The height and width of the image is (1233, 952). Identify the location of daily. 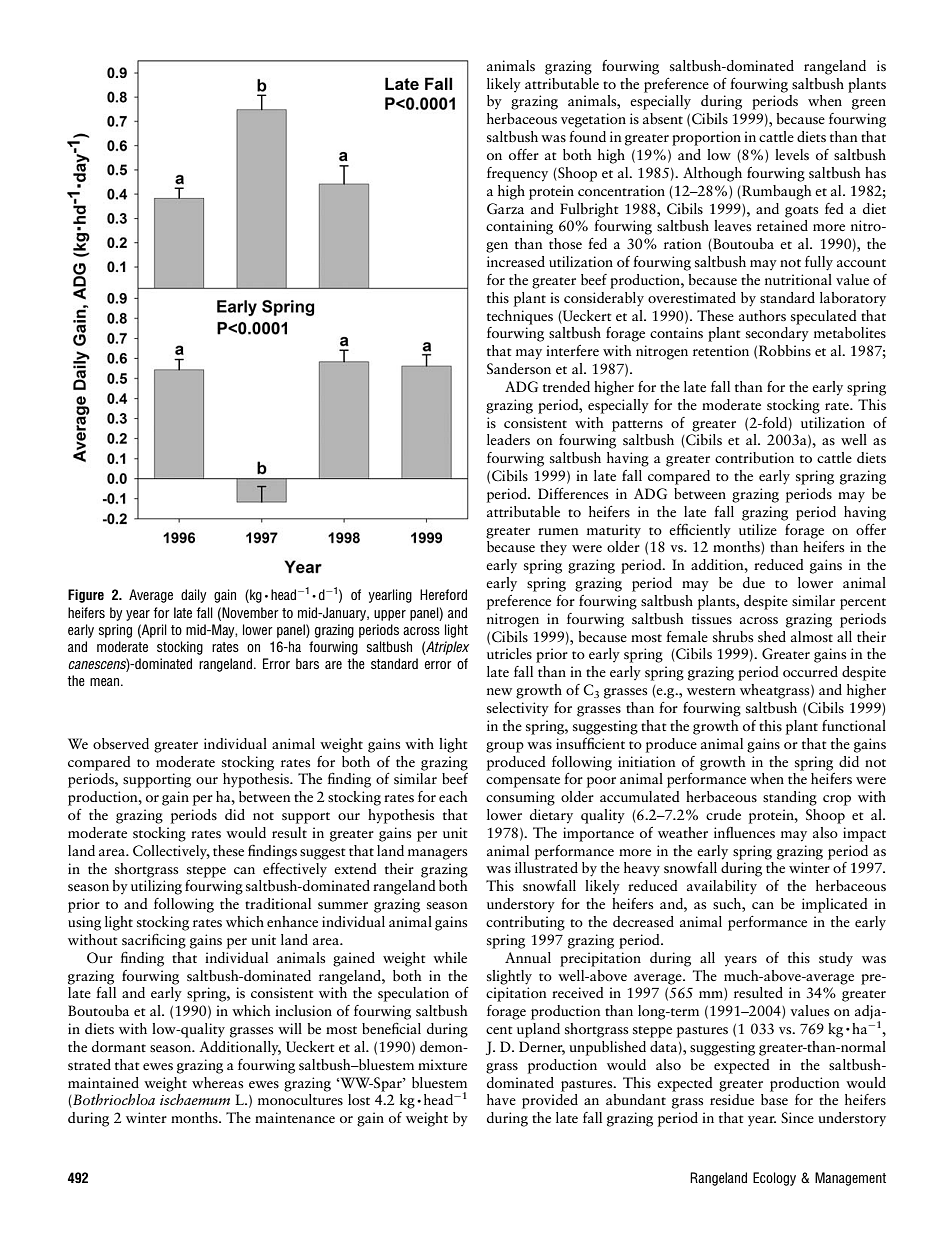
(193, 596).
